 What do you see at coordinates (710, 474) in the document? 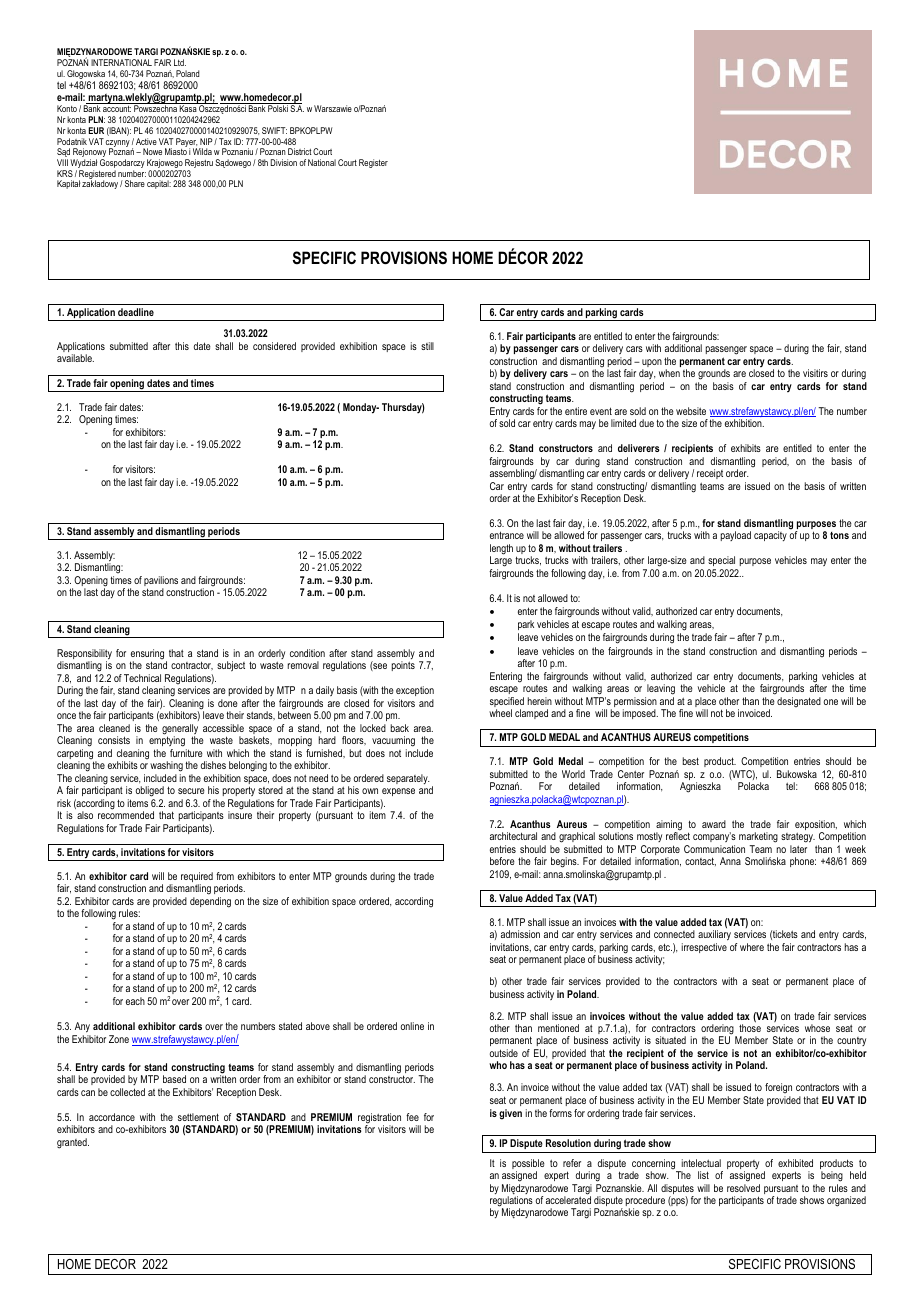
I see `receipt` at bounding box center [710, 474].
